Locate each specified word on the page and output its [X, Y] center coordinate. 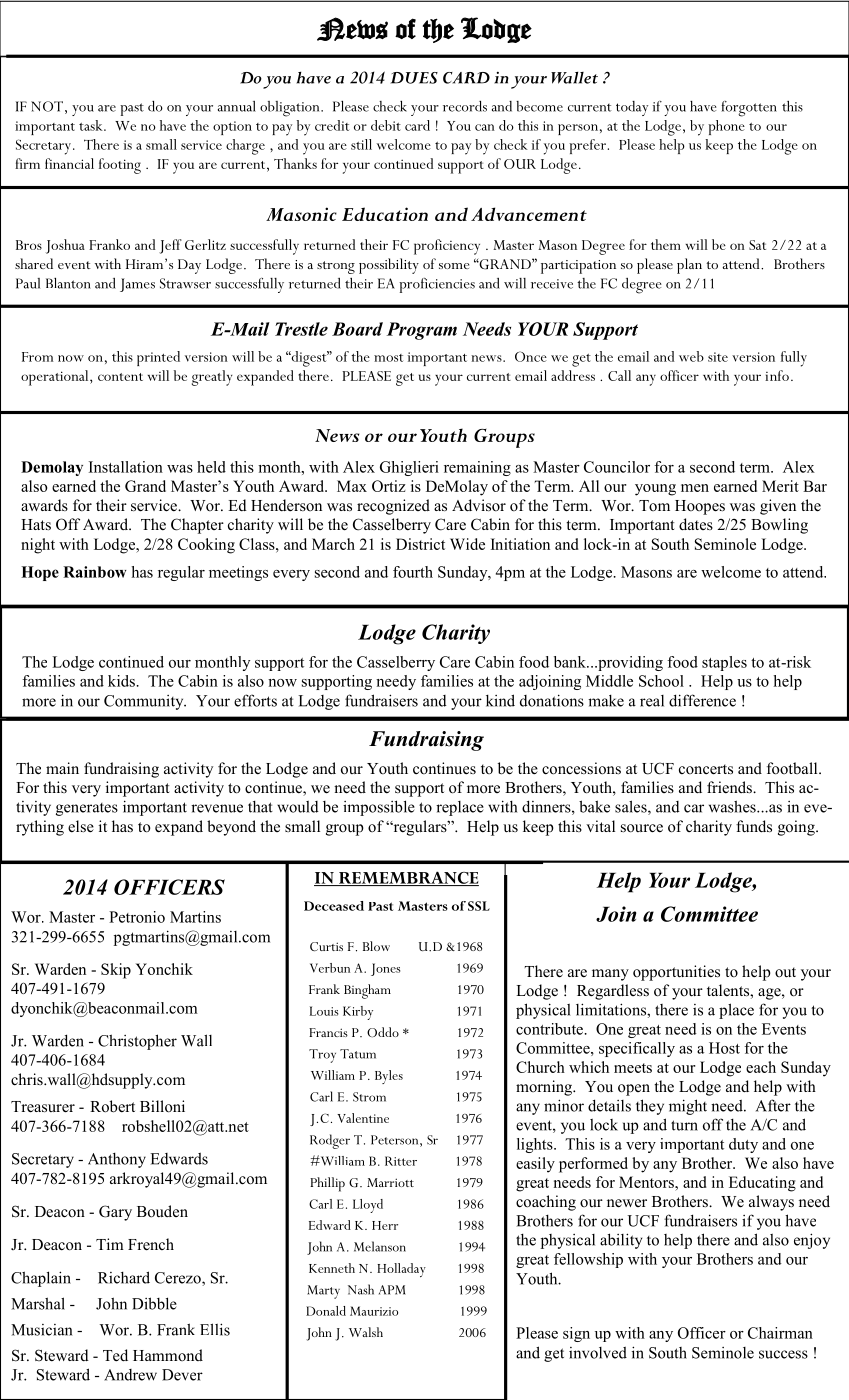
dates [696, 524]
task [92, 125]
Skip [116, 971]
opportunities [676, 973]
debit [386, 125]
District [420, 544]
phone [726, 127]
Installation [126, 467]
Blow [376, 946]
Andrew [130, 1375]
